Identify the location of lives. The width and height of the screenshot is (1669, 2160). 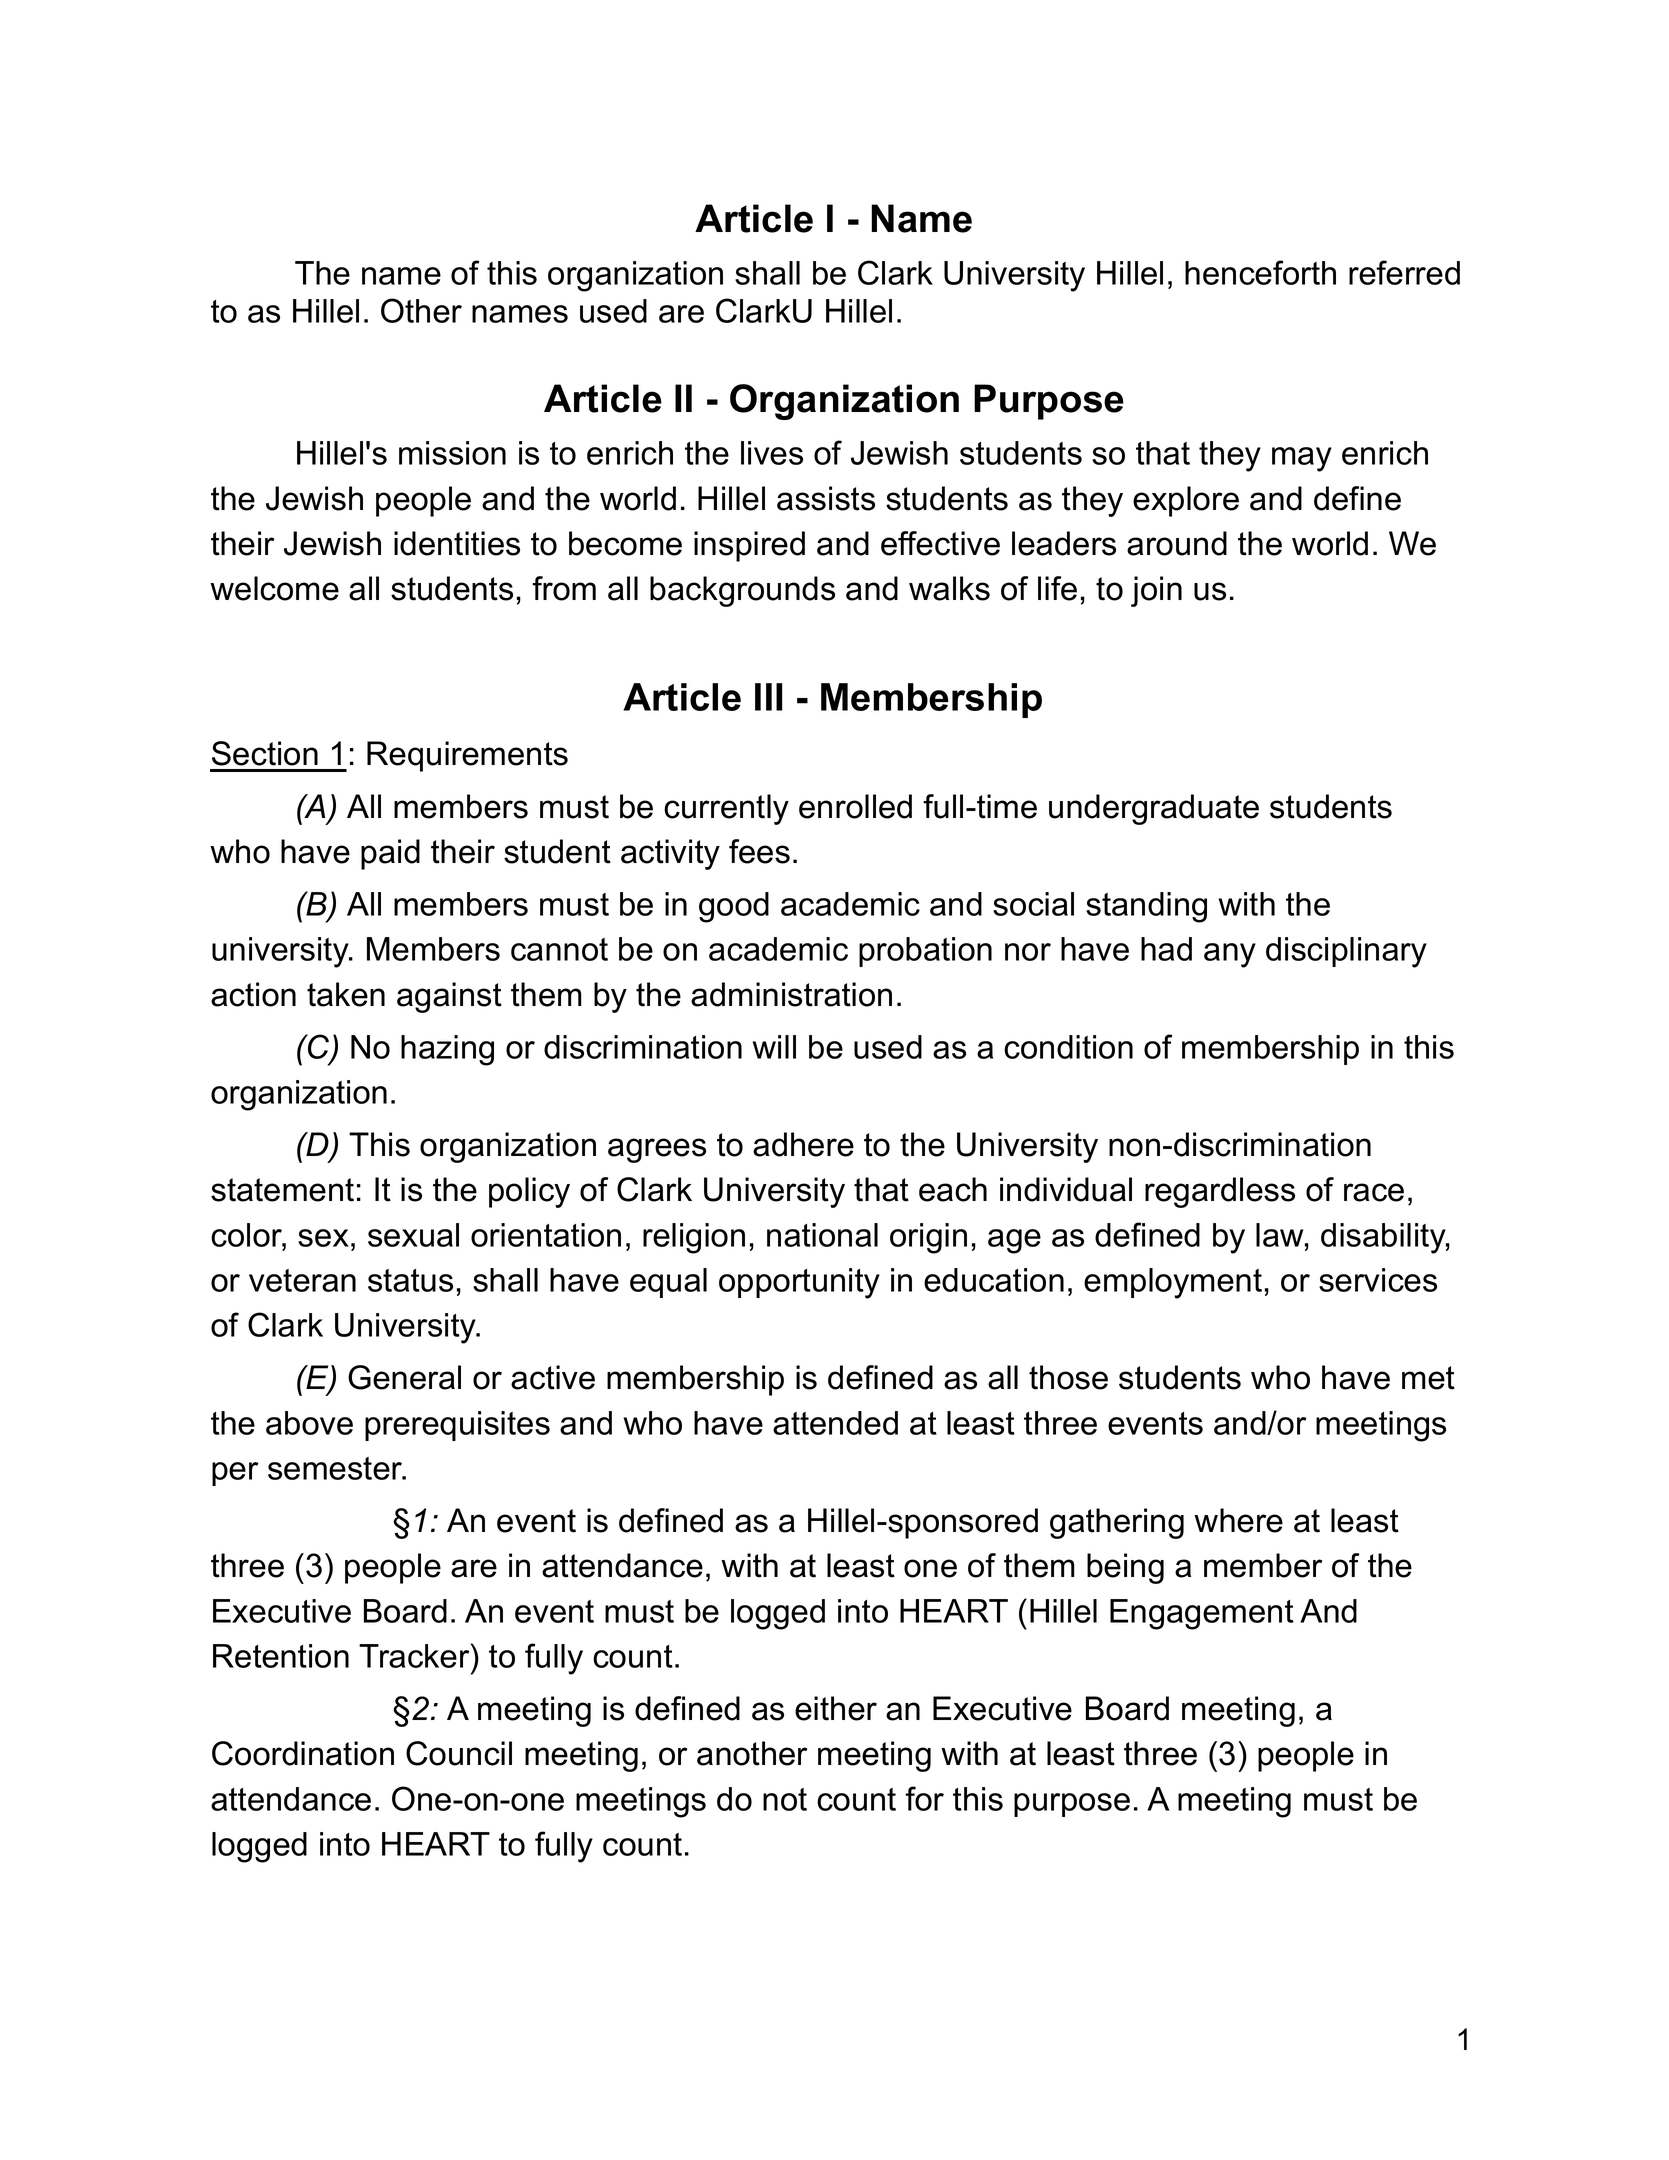
(772, 453).
